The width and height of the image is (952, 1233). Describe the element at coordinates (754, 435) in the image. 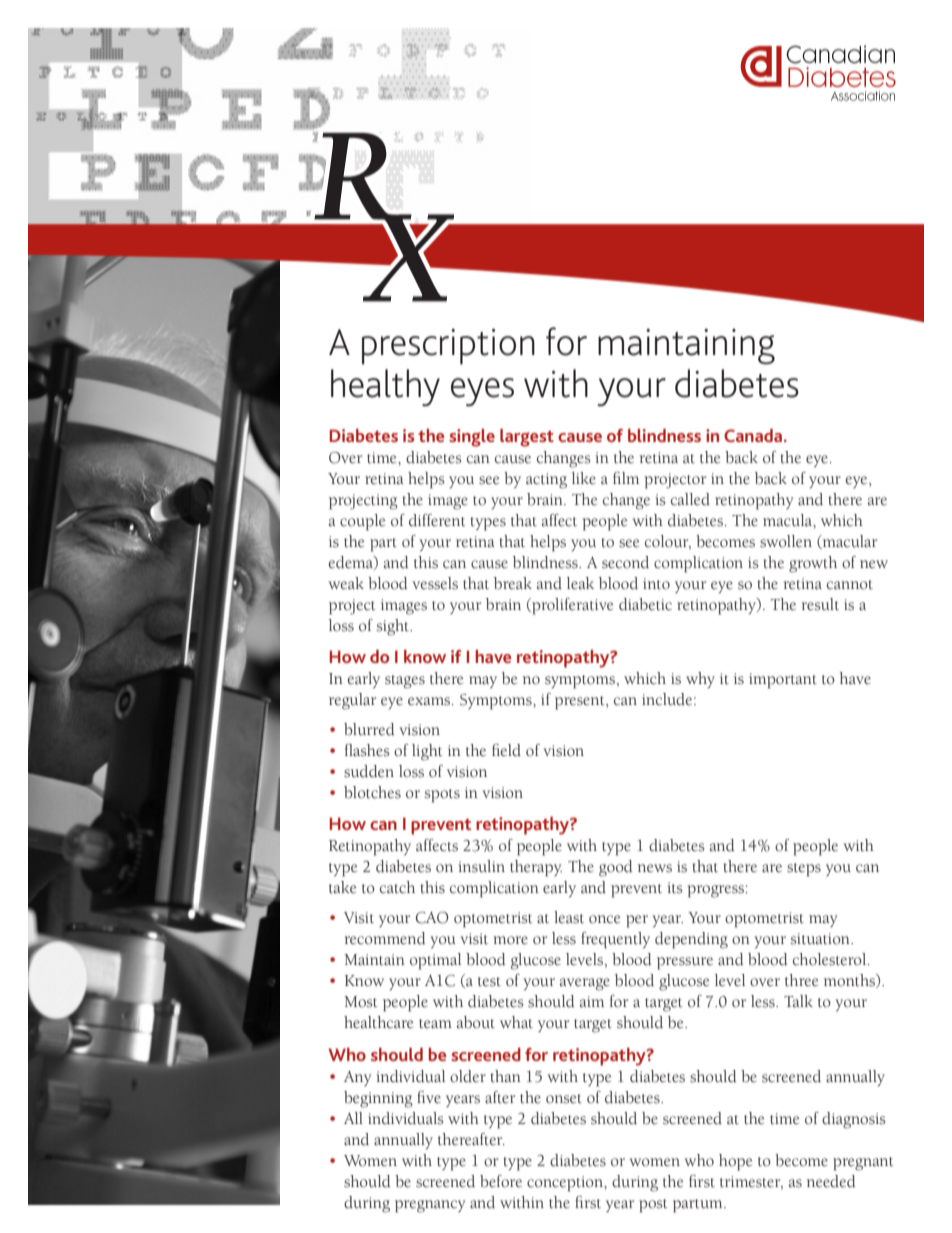

I see `Canada` at that location.
